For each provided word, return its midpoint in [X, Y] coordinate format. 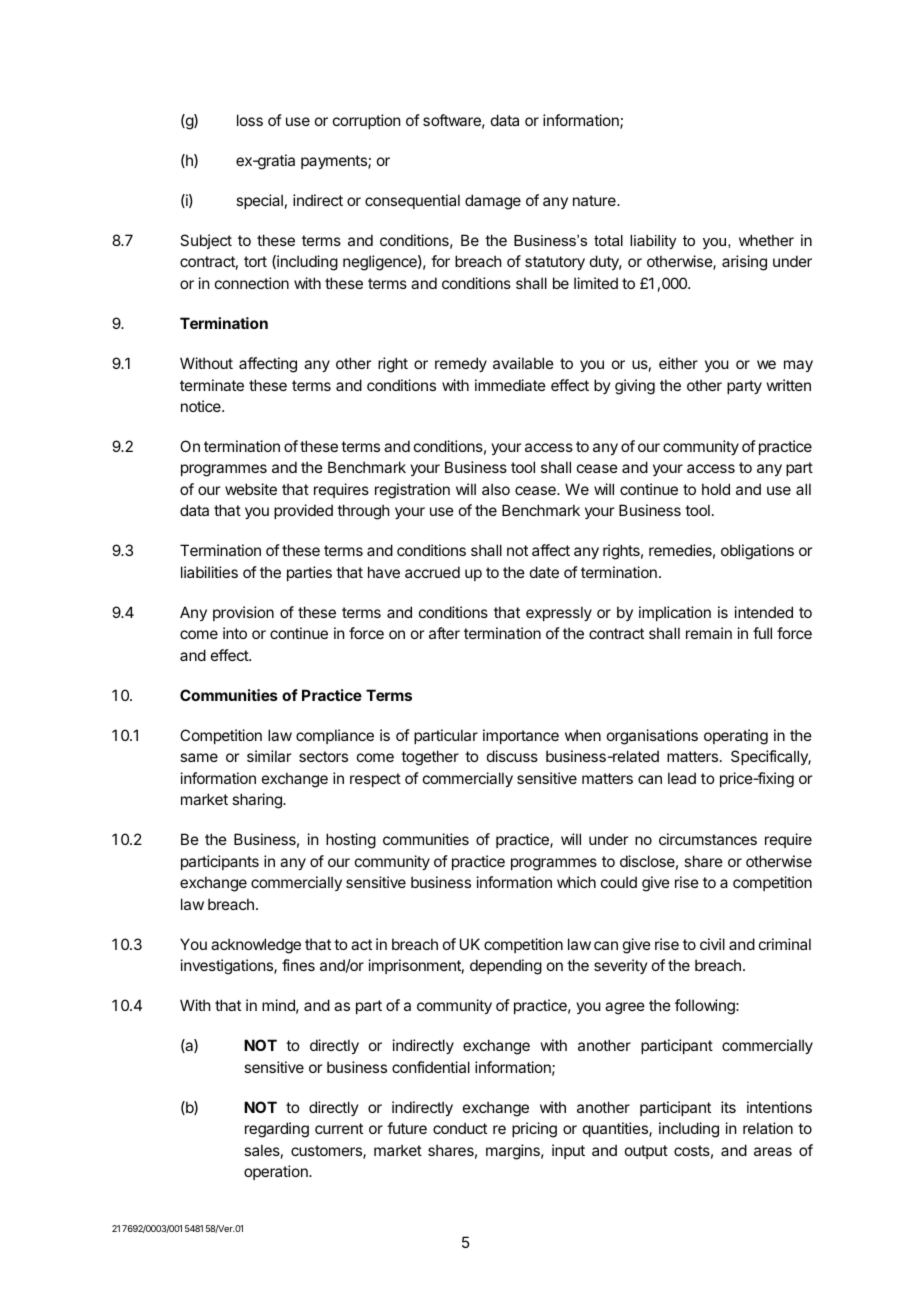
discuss [512, 756]
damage [493, 202]
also [496, 489]
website [251, 489]
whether [766, 240]
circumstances [708, 839]
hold [716, 489]
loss [250, 120]
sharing [258, 801]
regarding [277, 1130]
